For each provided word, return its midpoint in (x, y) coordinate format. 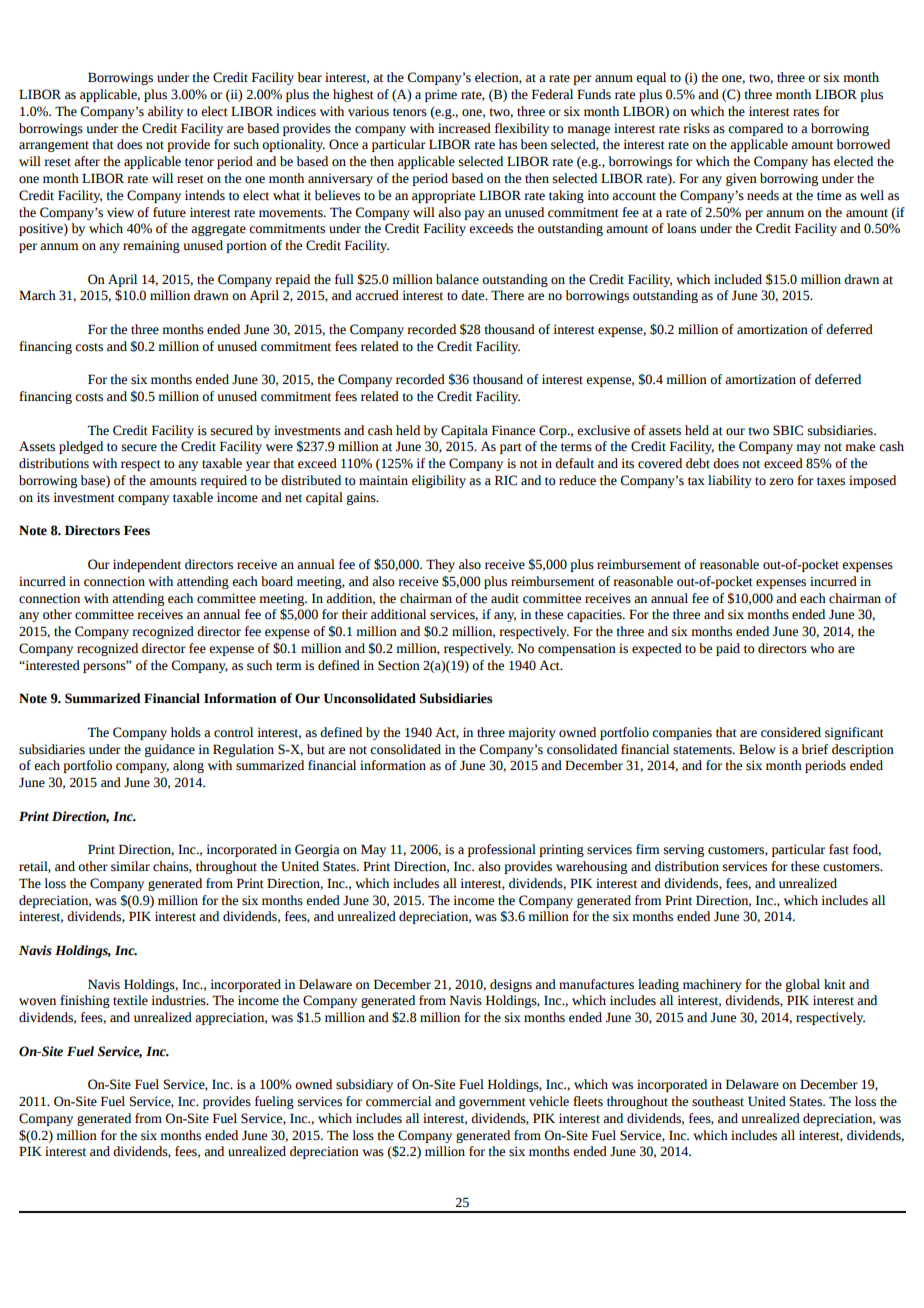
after (87, 161)
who (822, 648)
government (492, 1103)
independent (147, 565)
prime (441, 95)
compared (755, 129)
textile (130, 1000)
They (440, 565)
